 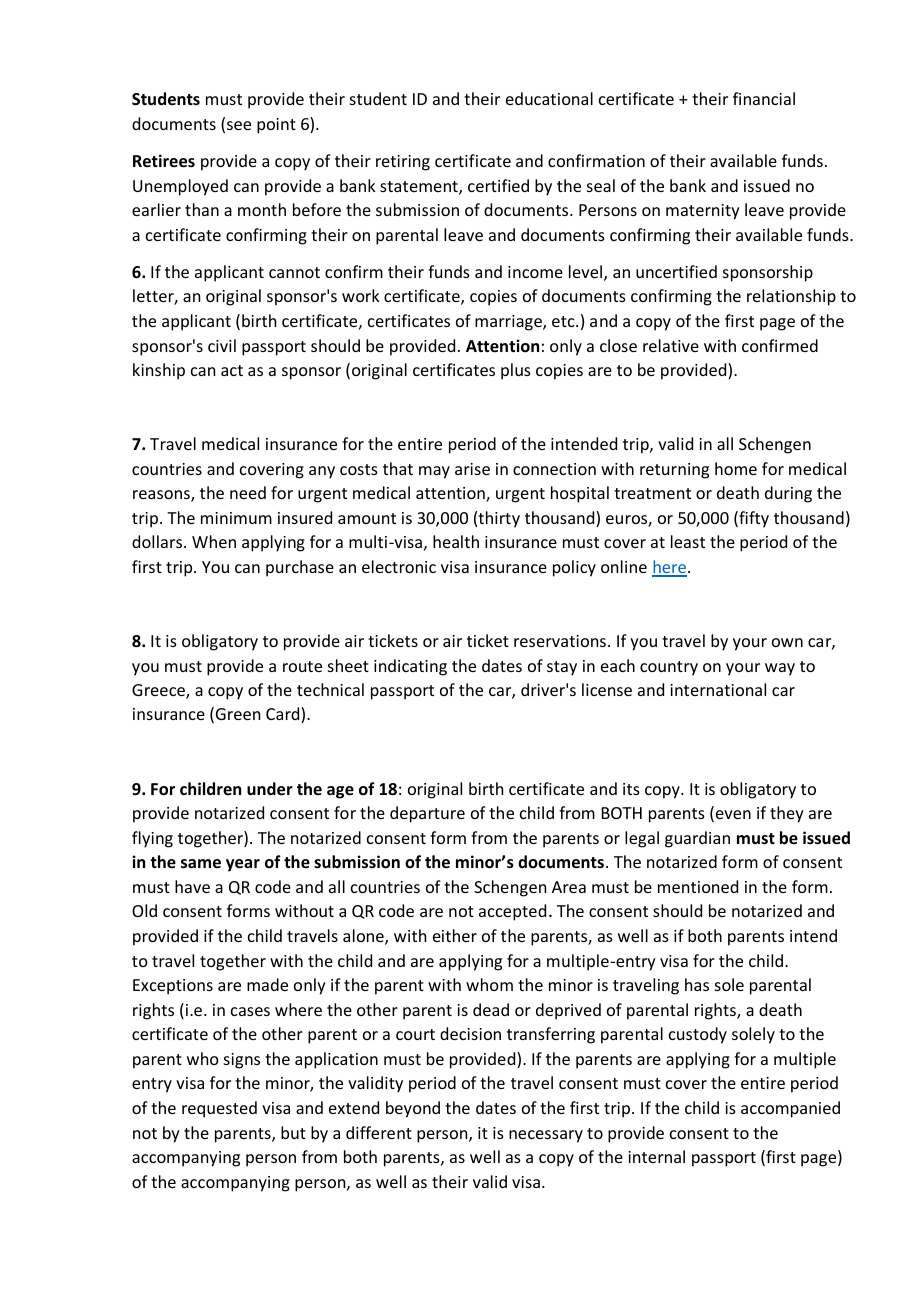 What do you see at coordinates (698, 886) in the screenshot?
I see `mentioned` at bounding box center [698, 886].
